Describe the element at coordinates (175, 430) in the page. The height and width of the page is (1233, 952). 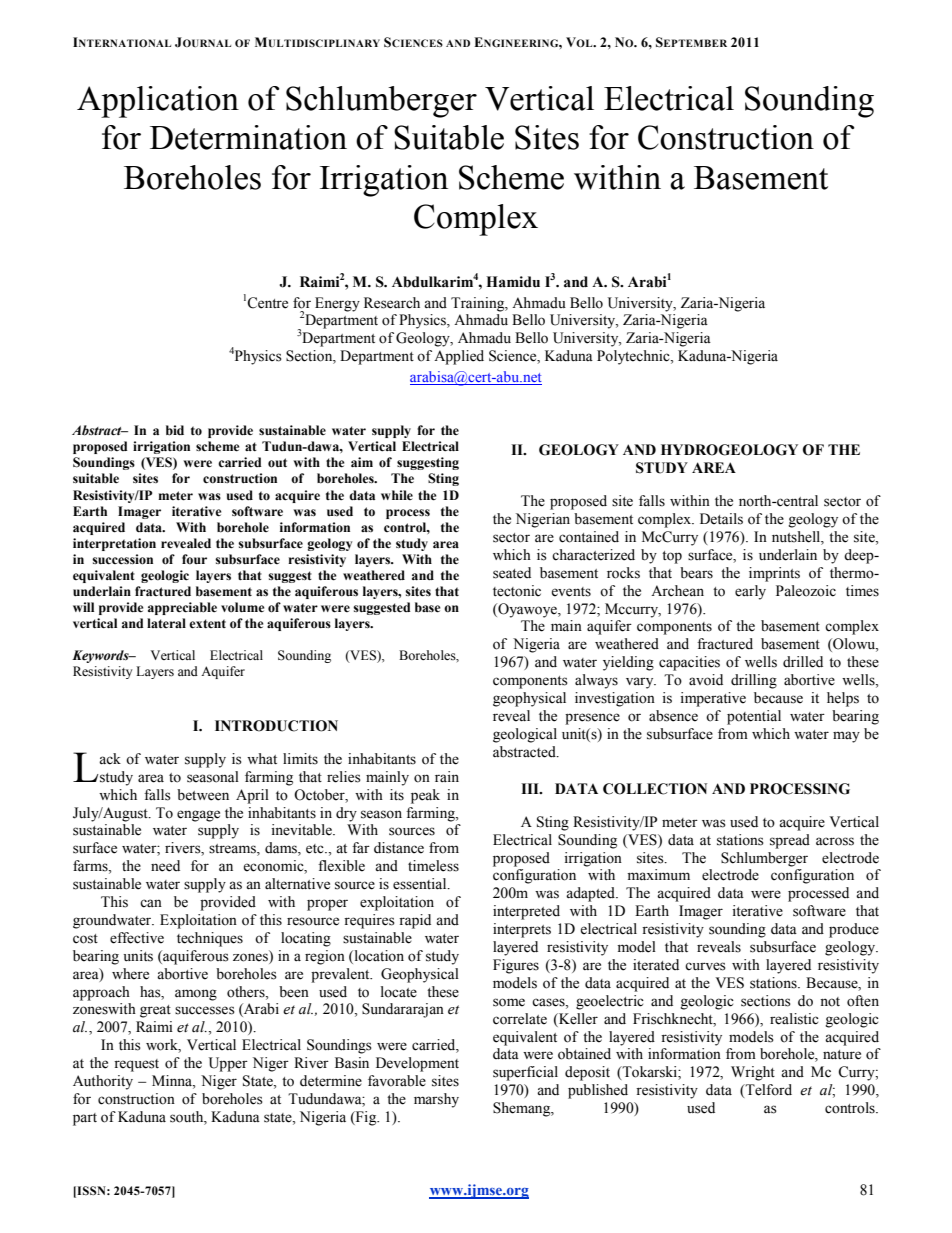
I see `bid` at that location.
